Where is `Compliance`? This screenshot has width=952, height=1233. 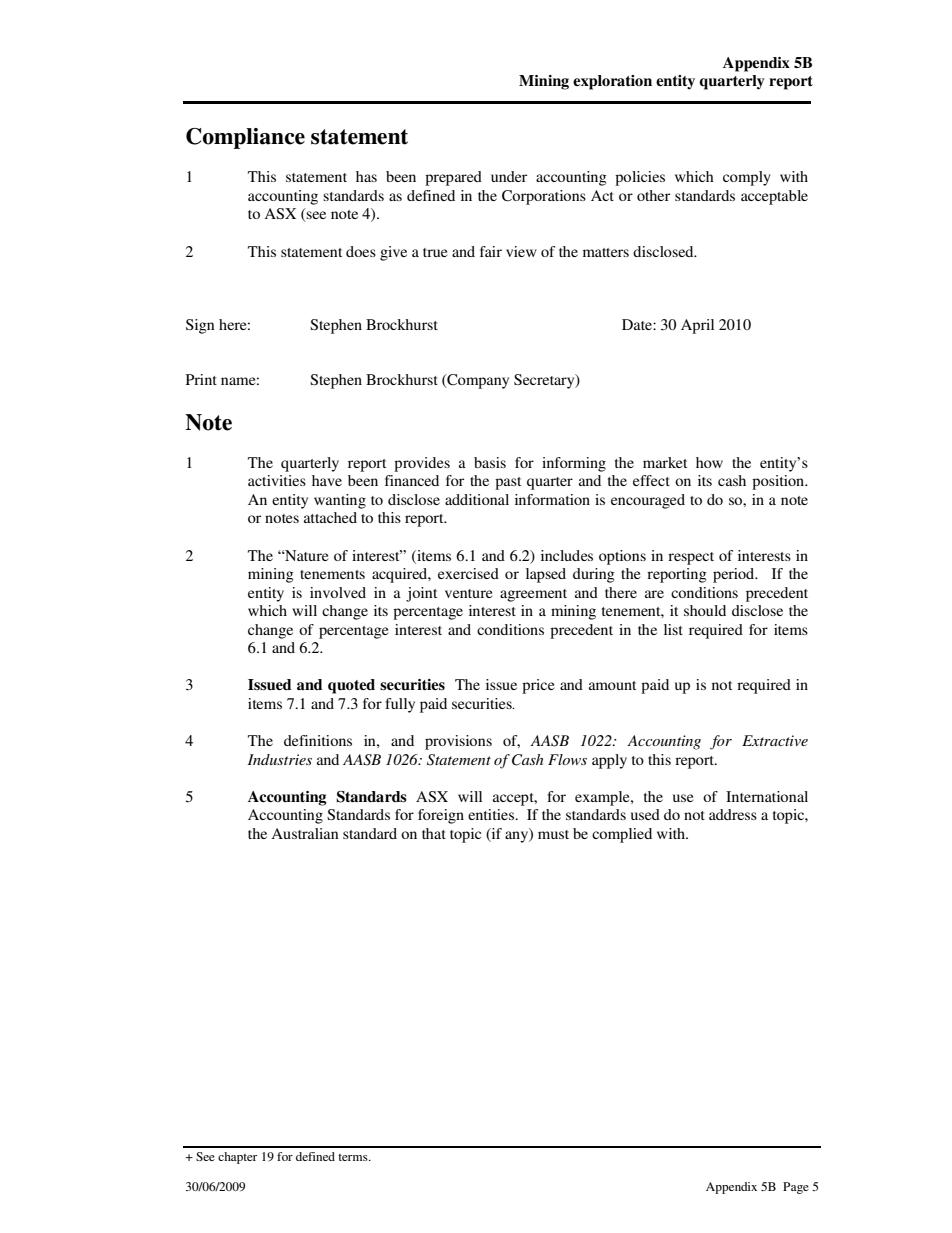 Compliance is located at coordinates (245, 138).
